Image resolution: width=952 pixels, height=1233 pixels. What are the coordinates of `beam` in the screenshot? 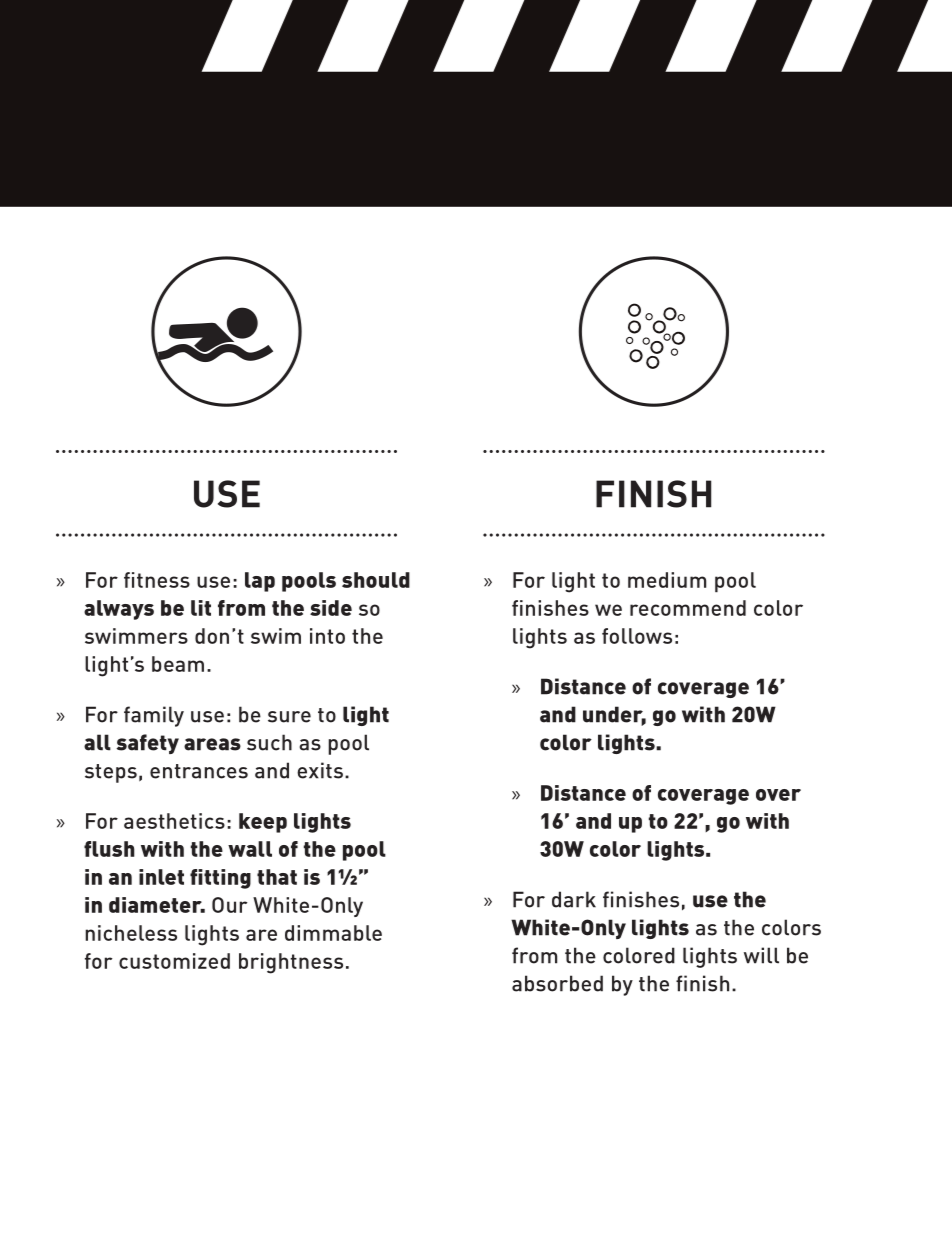 It's located at (178, 664).
